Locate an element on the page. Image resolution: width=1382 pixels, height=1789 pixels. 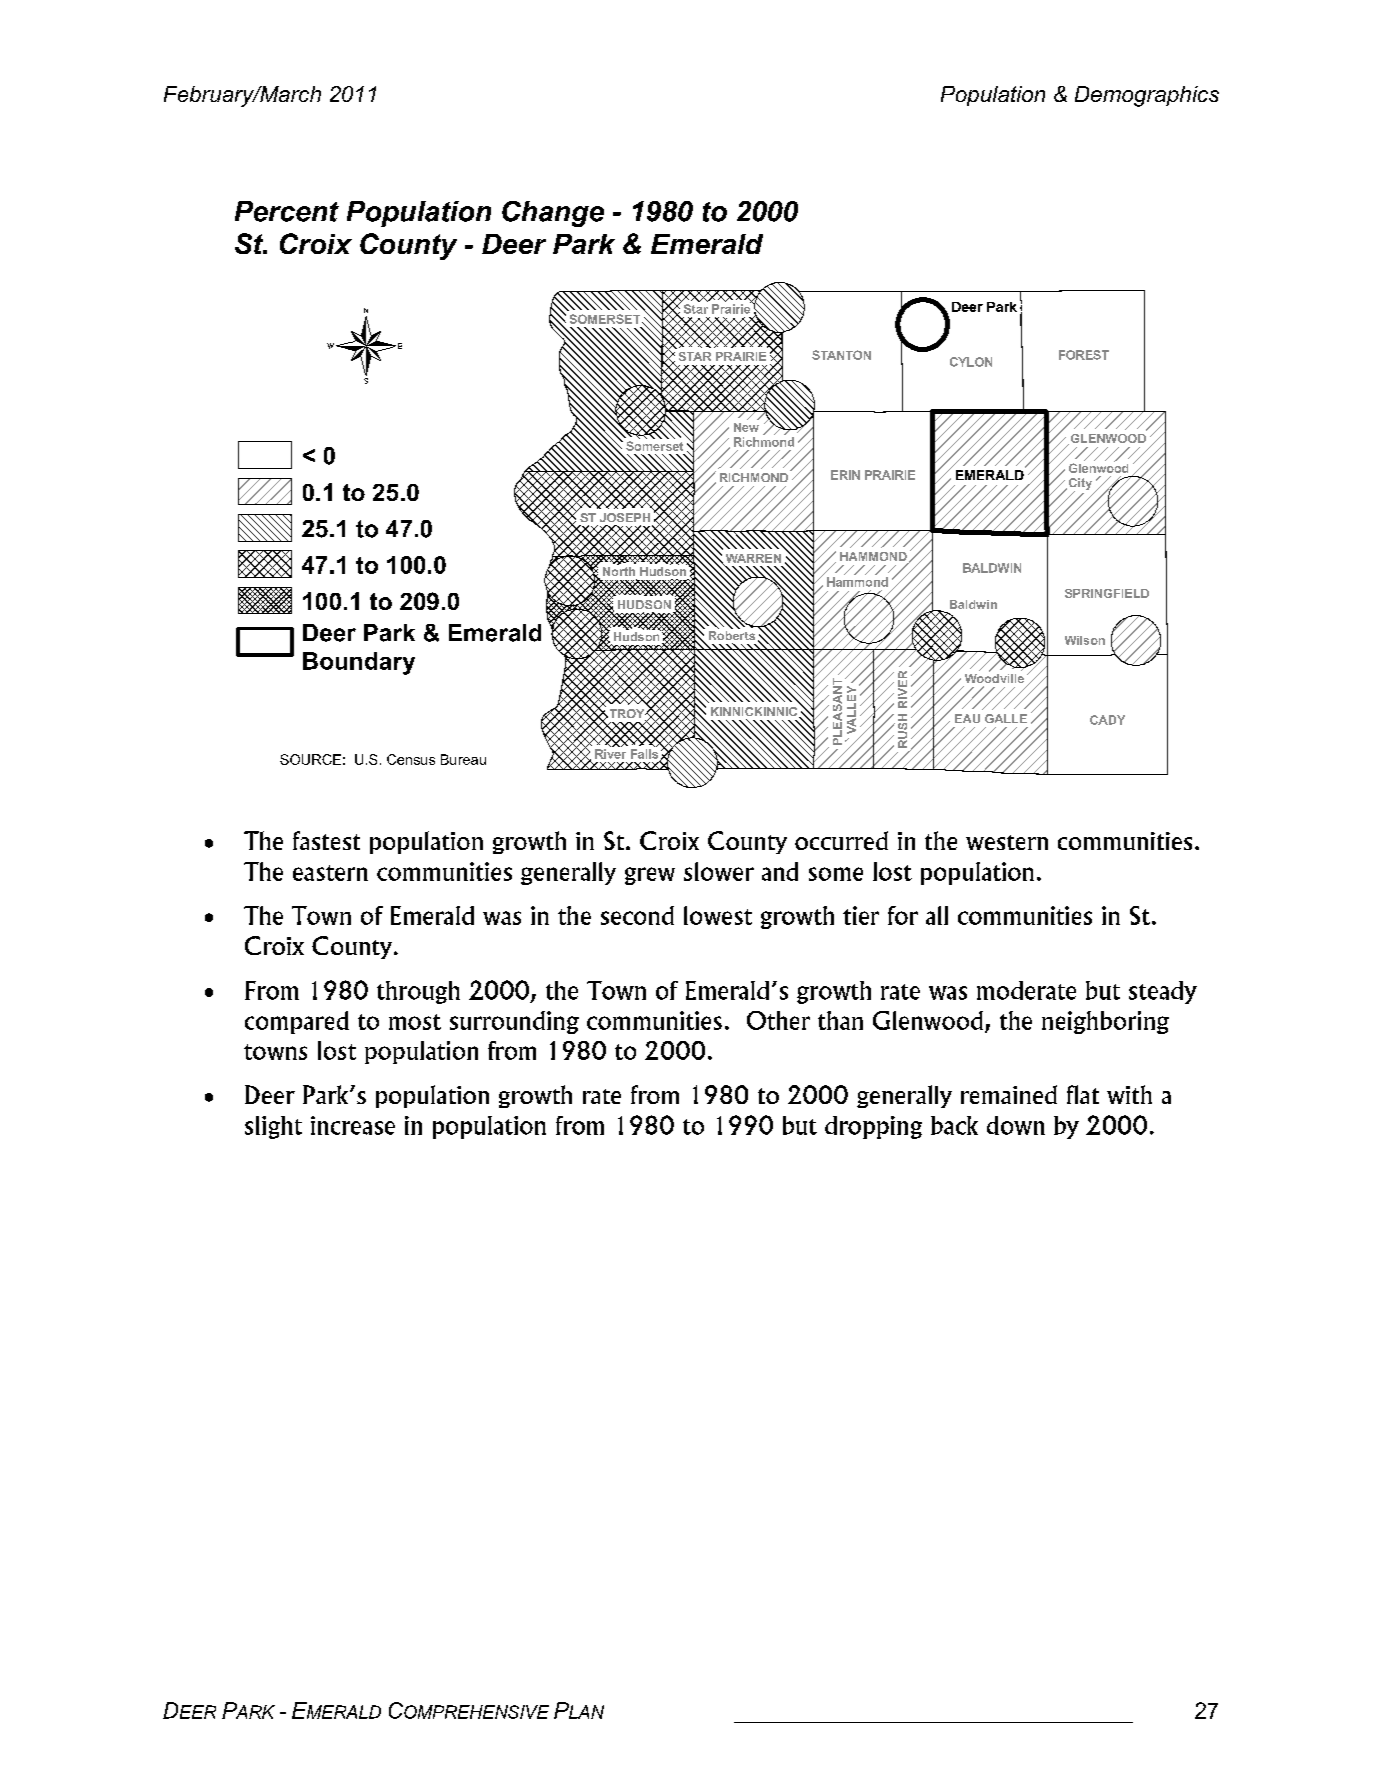
New is located at coordinates (746, 427).
